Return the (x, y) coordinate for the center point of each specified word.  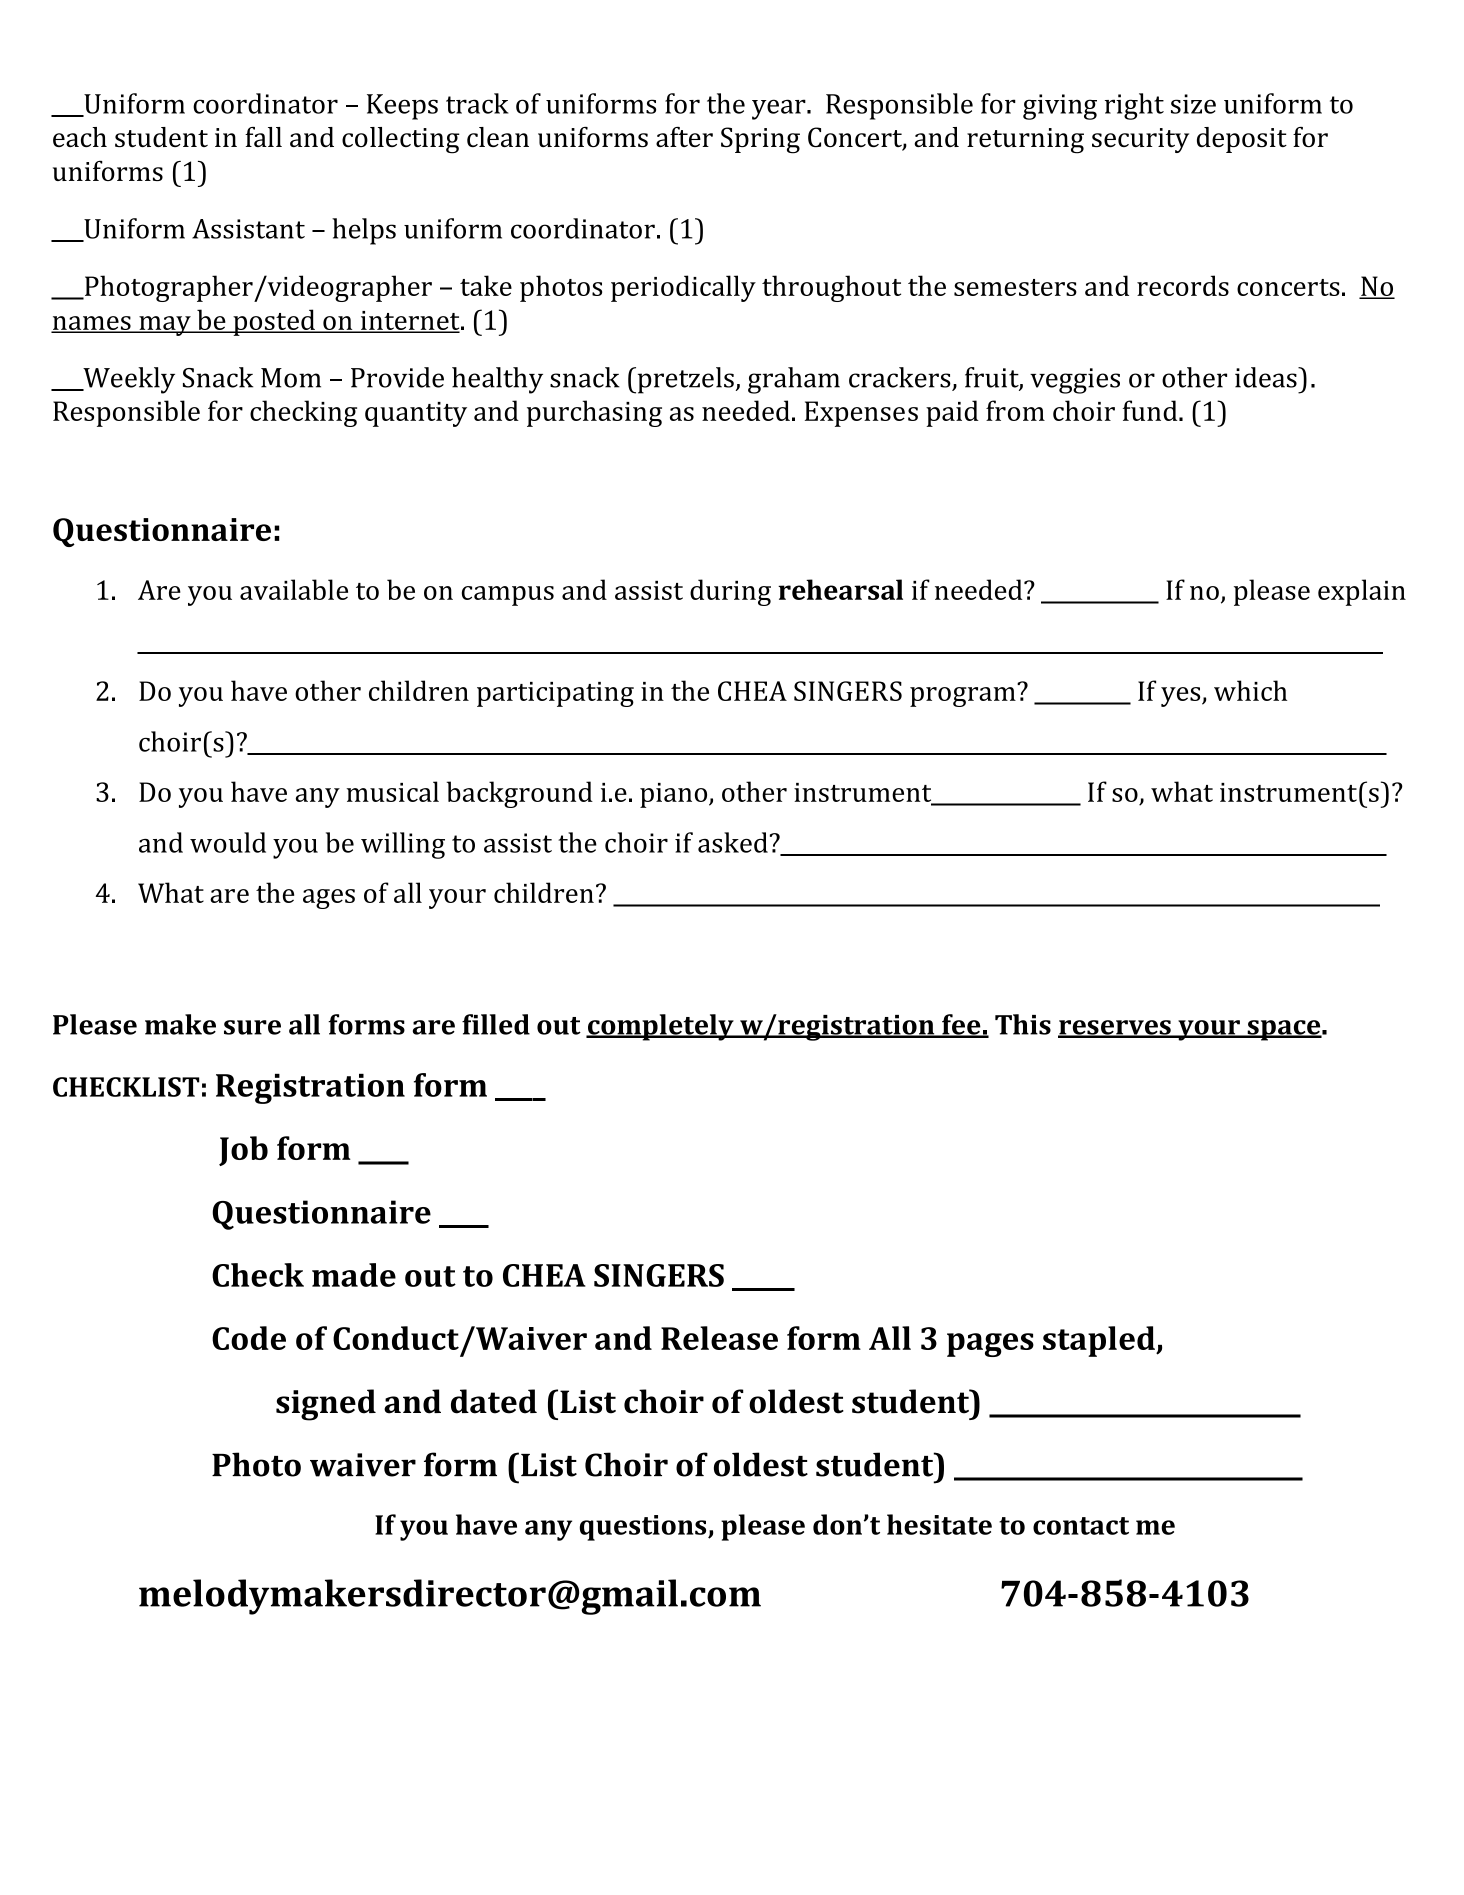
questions (644, 1528)
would (228, 842)
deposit (1242, 140)
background (519, 794)
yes (1182, 697)
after (684, 137)
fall (263, 137)
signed (326, 1405)
